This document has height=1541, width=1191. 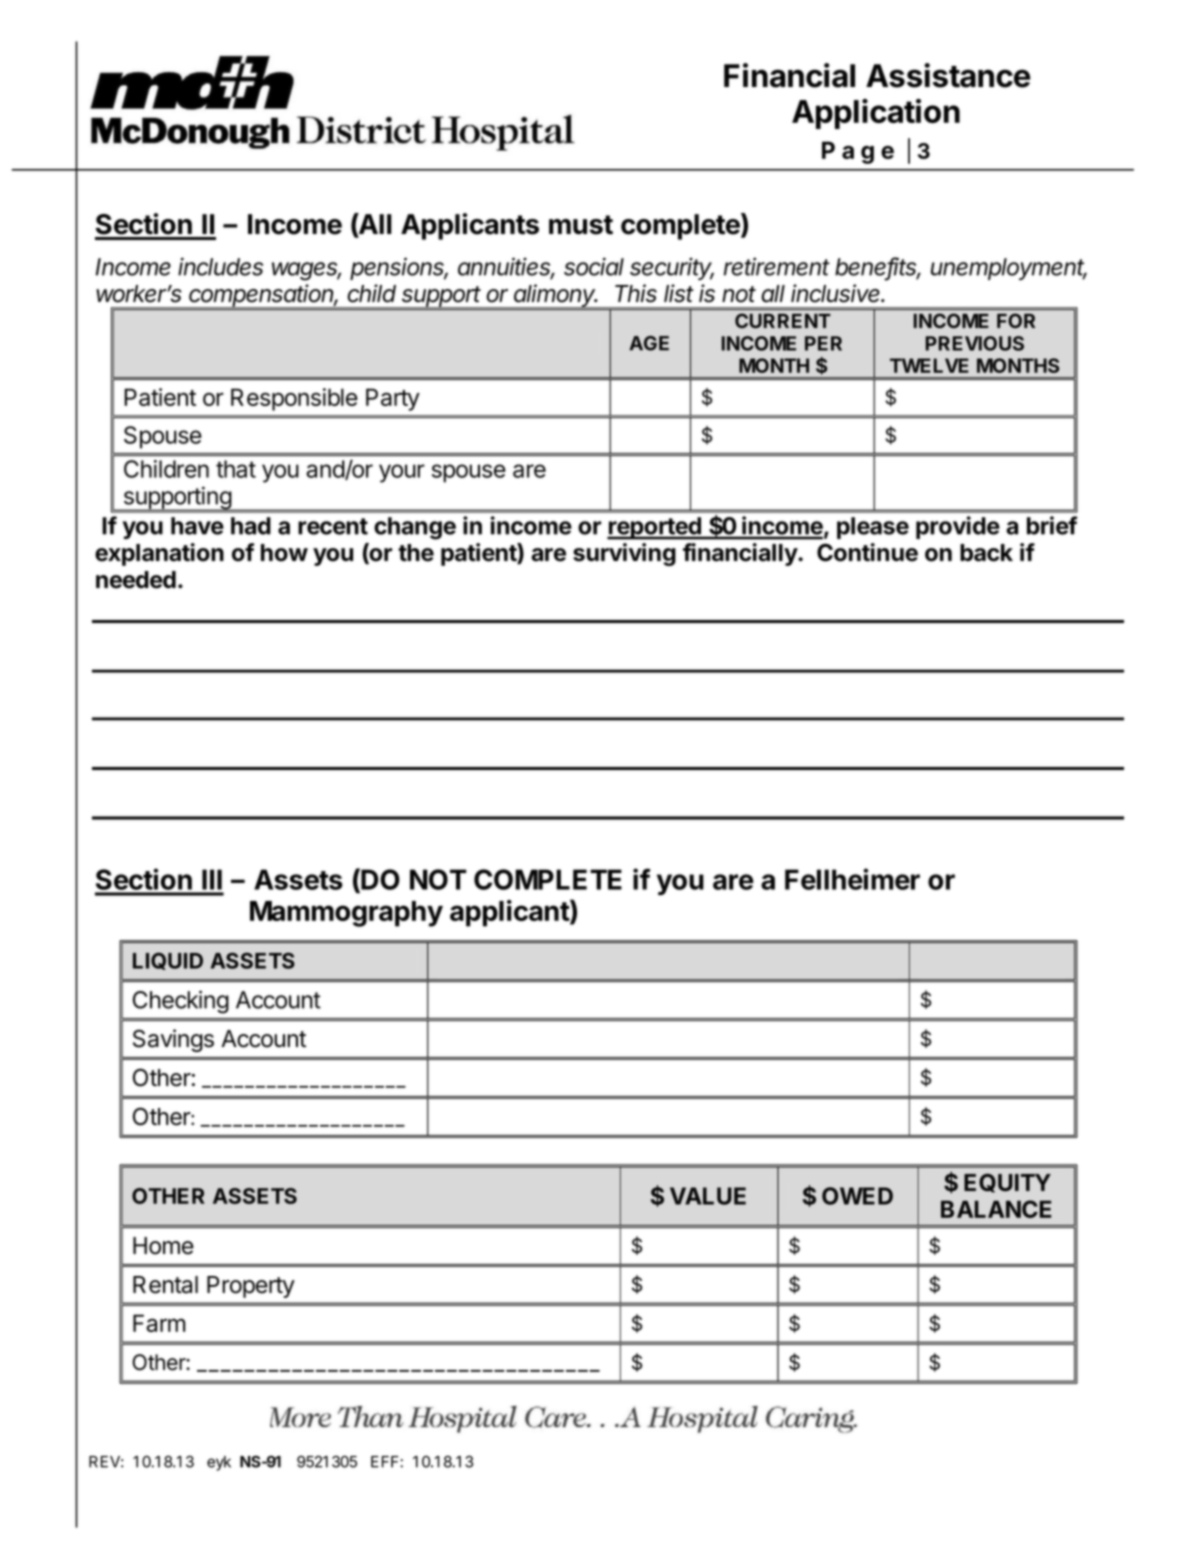 I want to click on reported, so click(x=655, y=528).
